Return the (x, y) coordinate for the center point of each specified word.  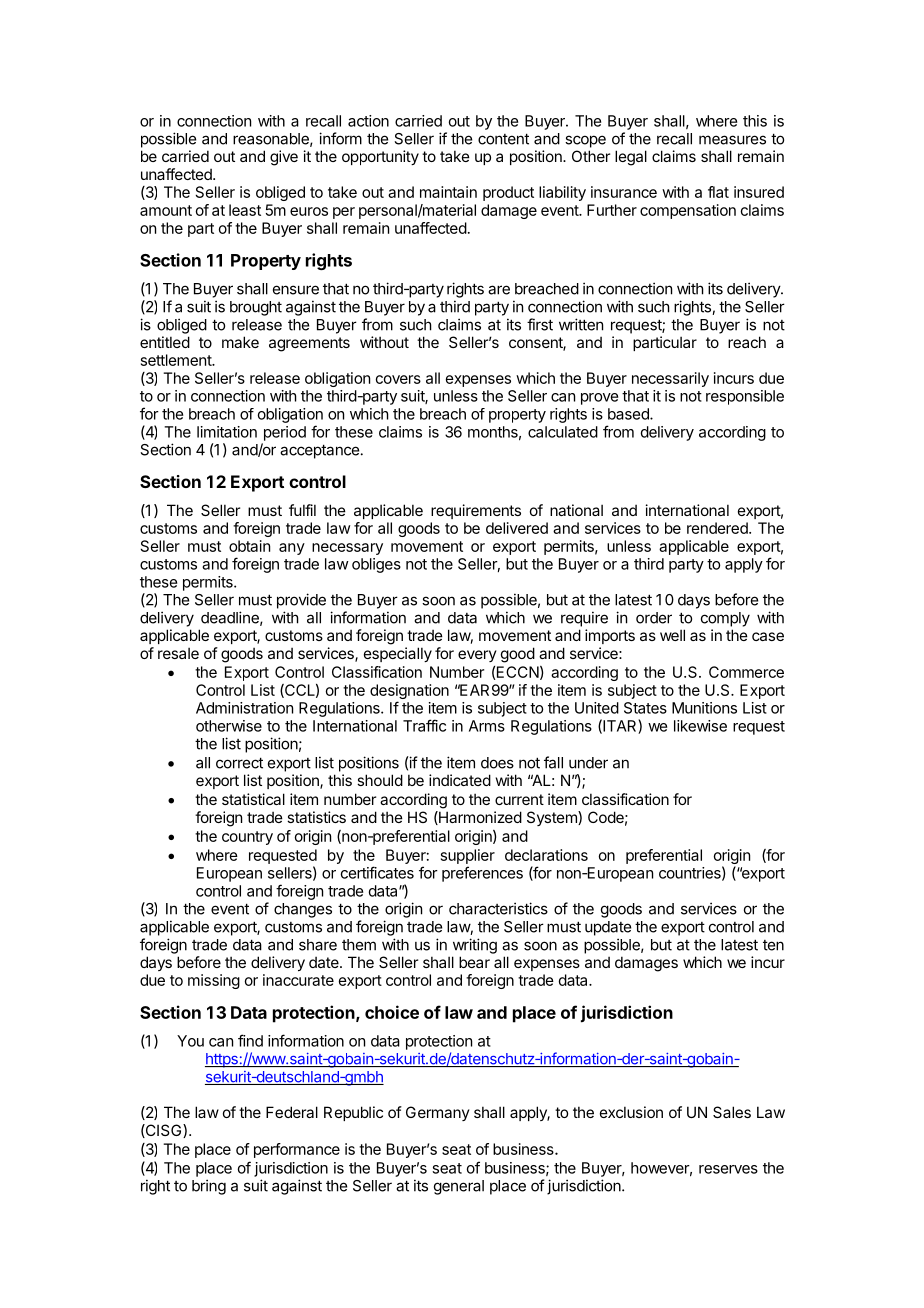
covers (398, 379)
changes (303, 910)
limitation (227, 432)
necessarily (670, 379)
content (503, 139)
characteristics (498, 908)
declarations (546, 855)
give (284, 158)
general (459, 1187)
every (477, 656)
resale (178, 653)
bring (209, 1187)
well (672, 635)
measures (732, 140)
